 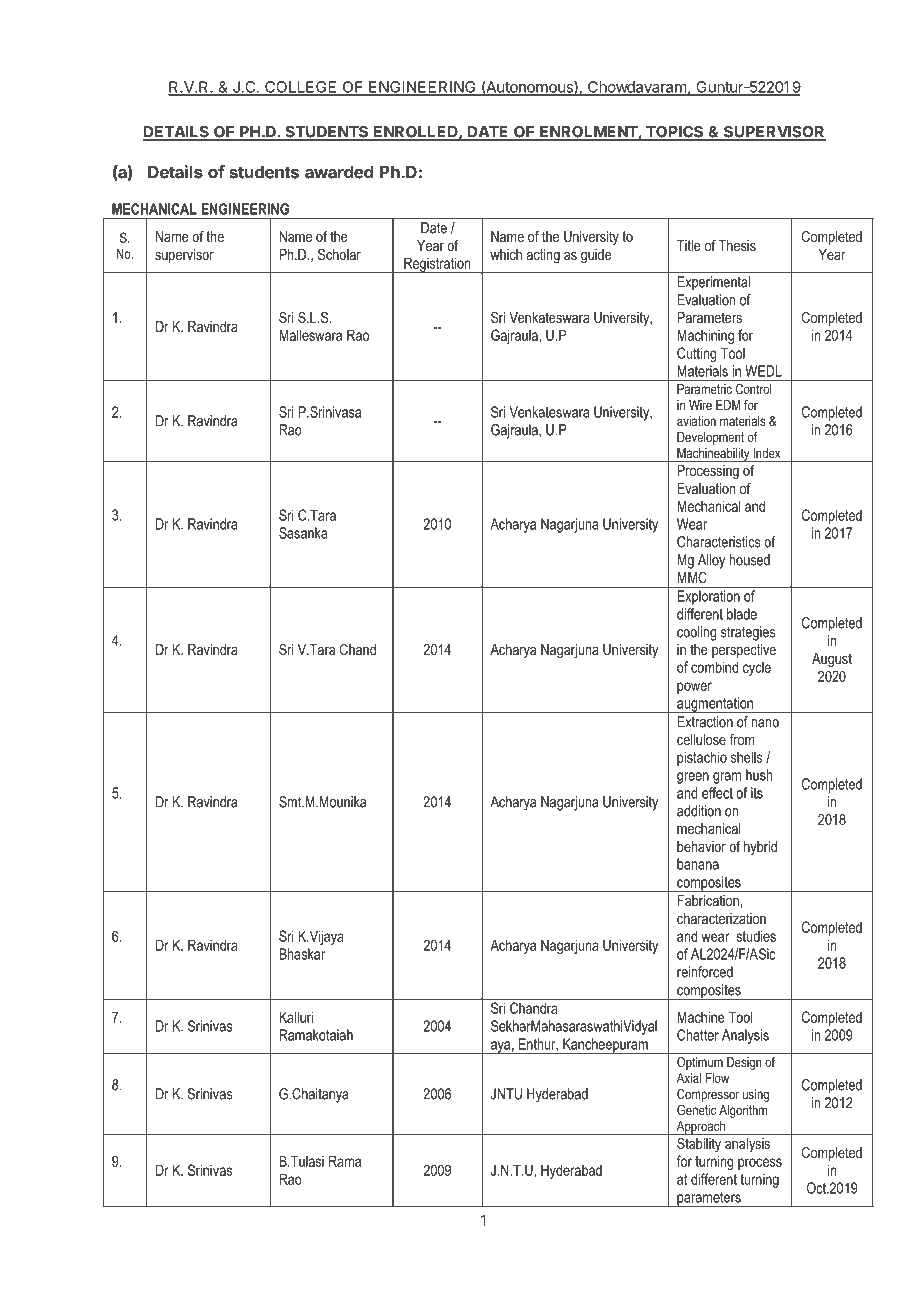 I want to click on Genetic, so click(x=696, y=1110).
